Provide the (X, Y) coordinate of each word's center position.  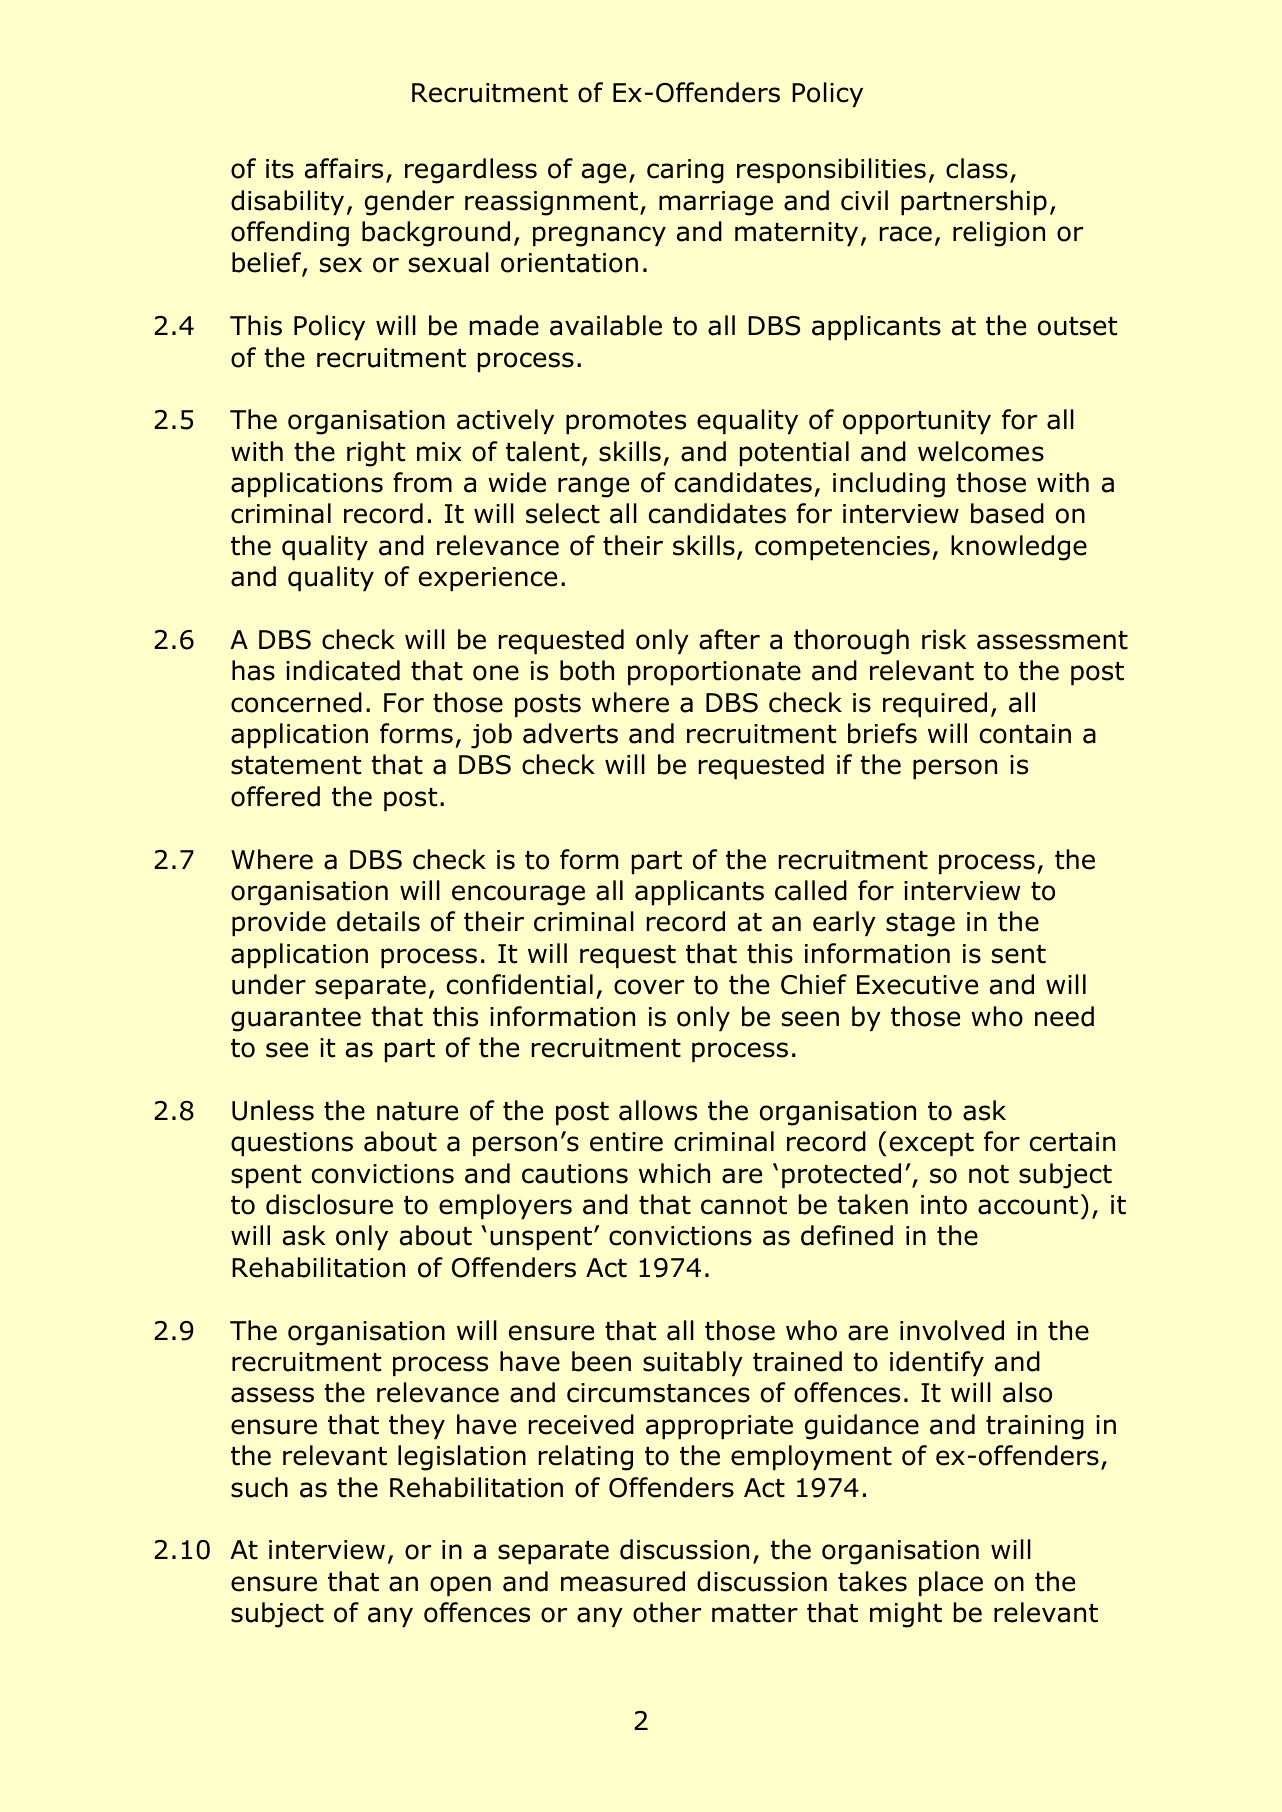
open (460, 1586)
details (378, 921)
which (674, 1173)
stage (920, 925)
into (944, 1205)
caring (685, 171)
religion (999, 234)
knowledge (1019, 548)
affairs (344, 168)
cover (649, 987)
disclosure (329, 1204)
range (593, 487)
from (422, 482)
